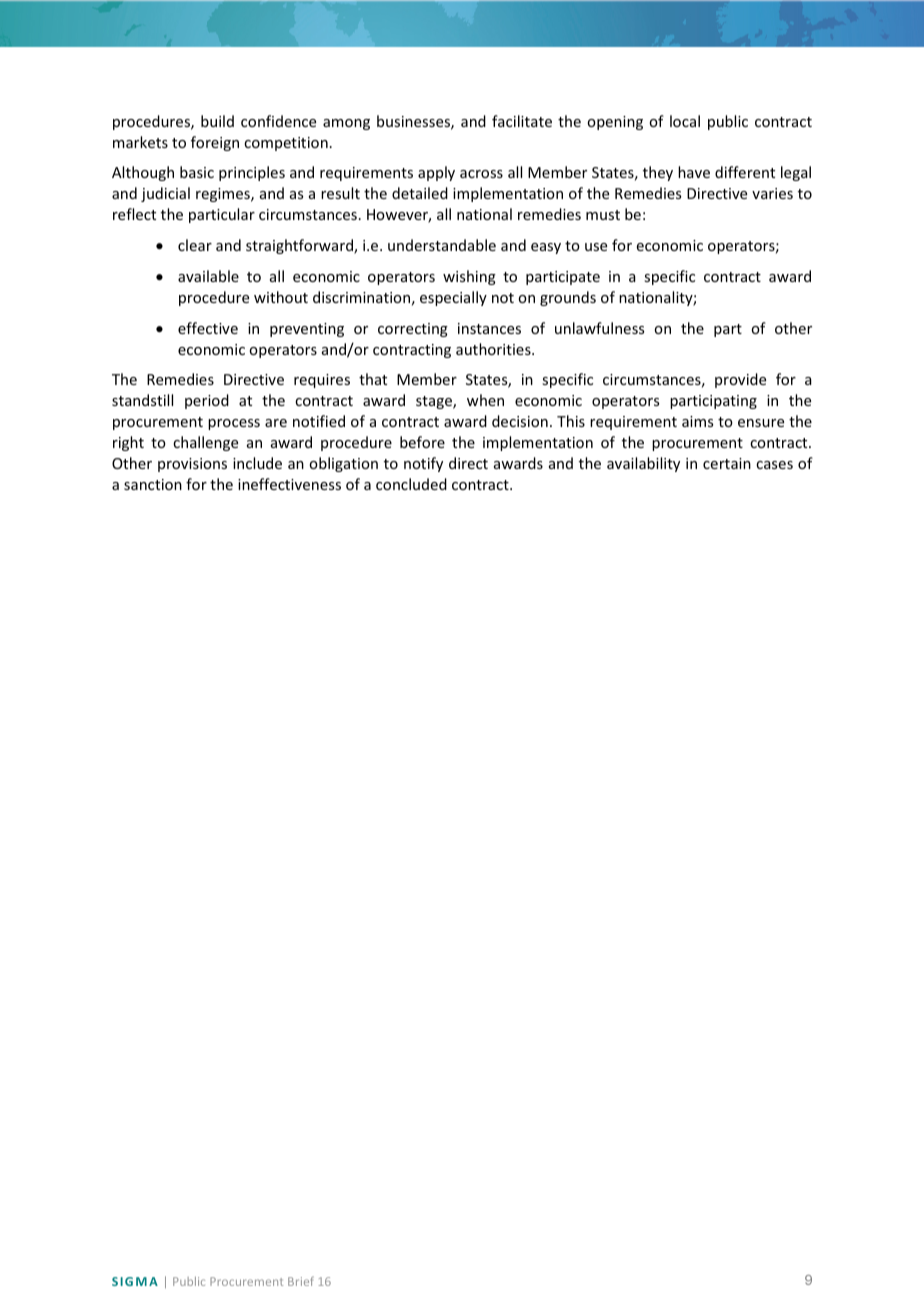  What do you see at coordinates (411, 484) in the document?
I see `concluded` at bounding box center [411, 484].
